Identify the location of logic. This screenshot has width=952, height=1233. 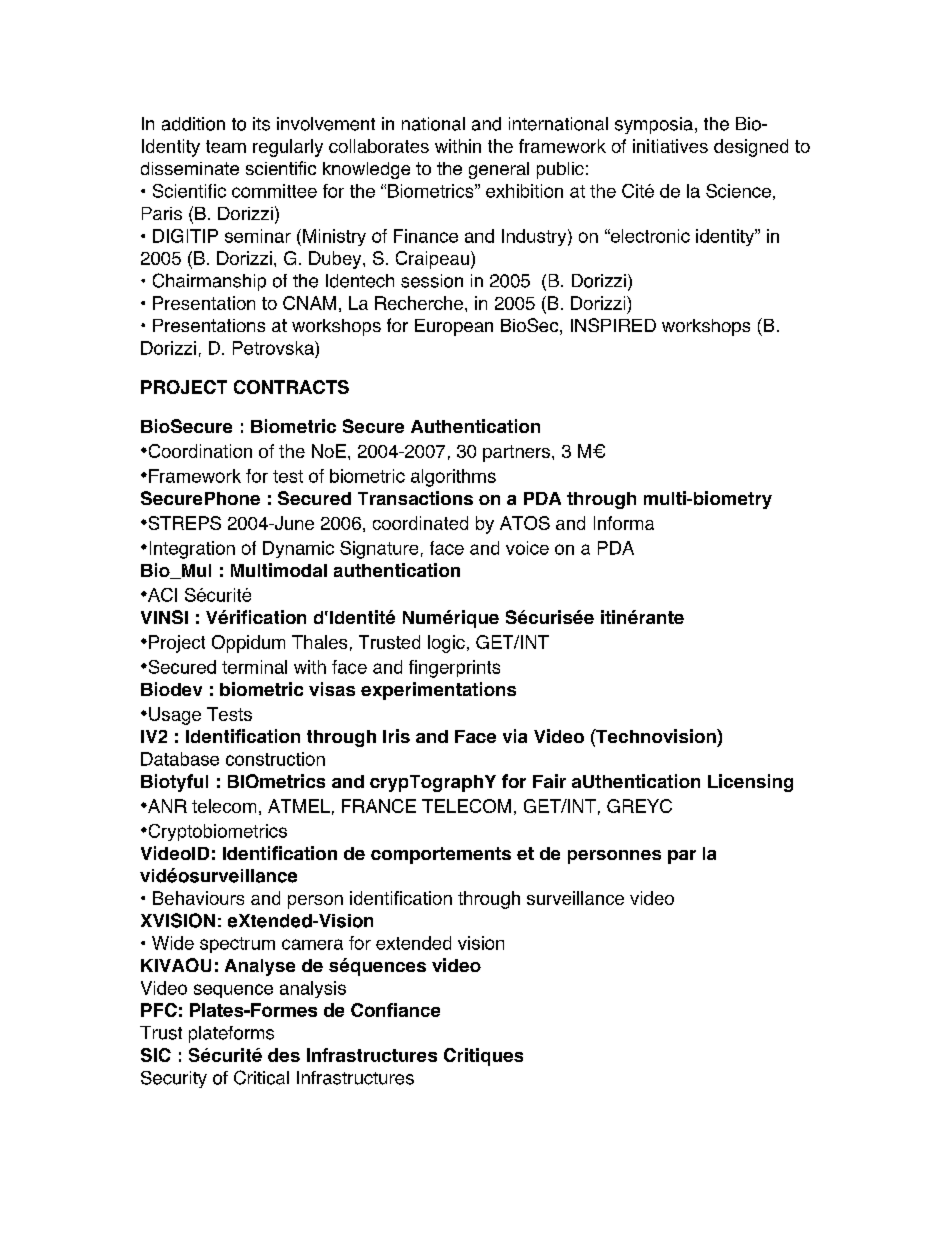
(446, 644).
